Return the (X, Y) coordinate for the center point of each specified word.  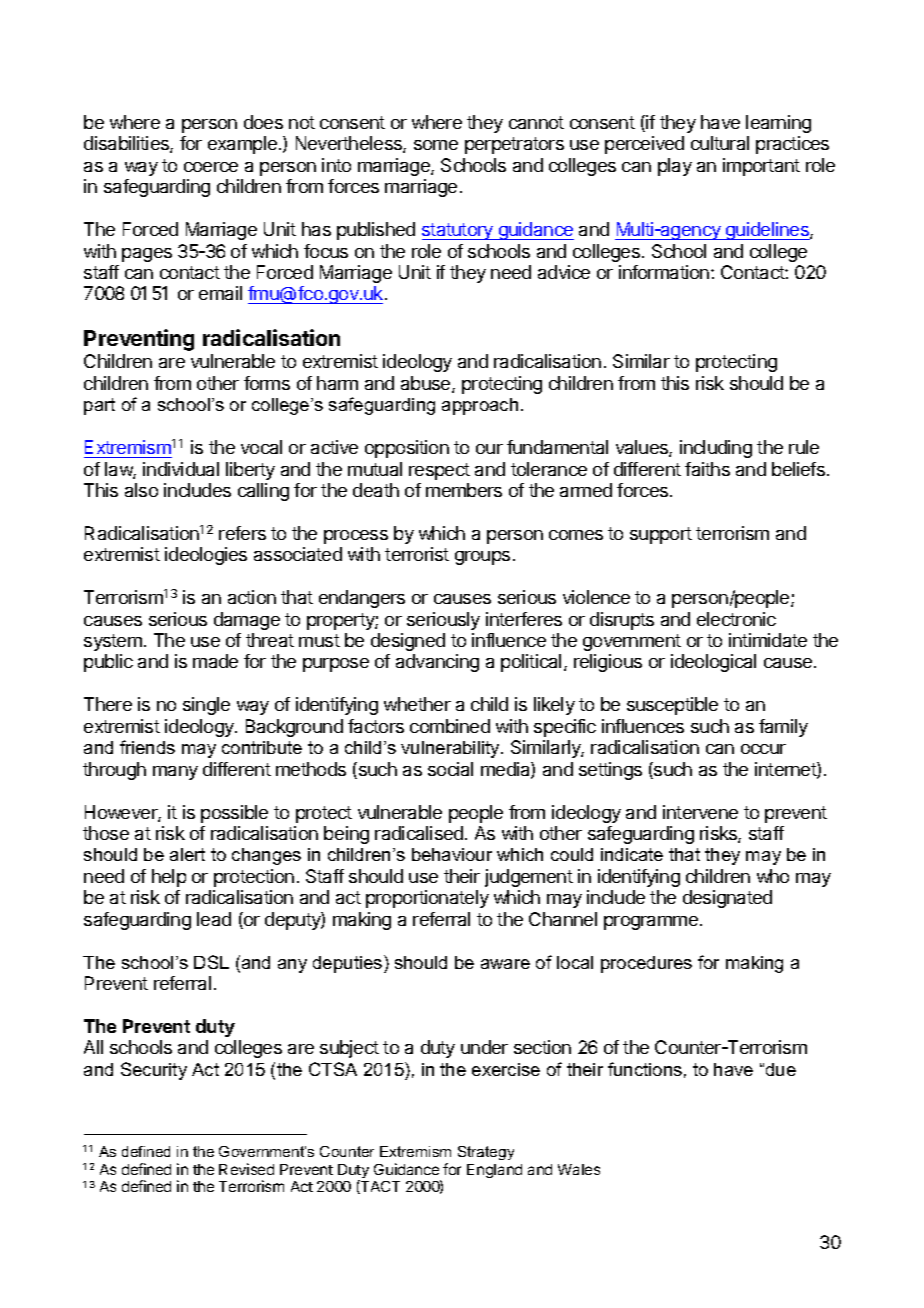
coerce (211, 167)
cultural (720, 143)
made (215, 661)
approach (480, 406)
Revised (246, 1169)
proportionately (427, 899)
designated (727, 899)
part (99, 406)
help (169, 878)
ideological (713, 663)
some (436, 145)
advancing (437, 663)
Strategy (486, 1153)
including (716, 449)
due (781, 1069)
